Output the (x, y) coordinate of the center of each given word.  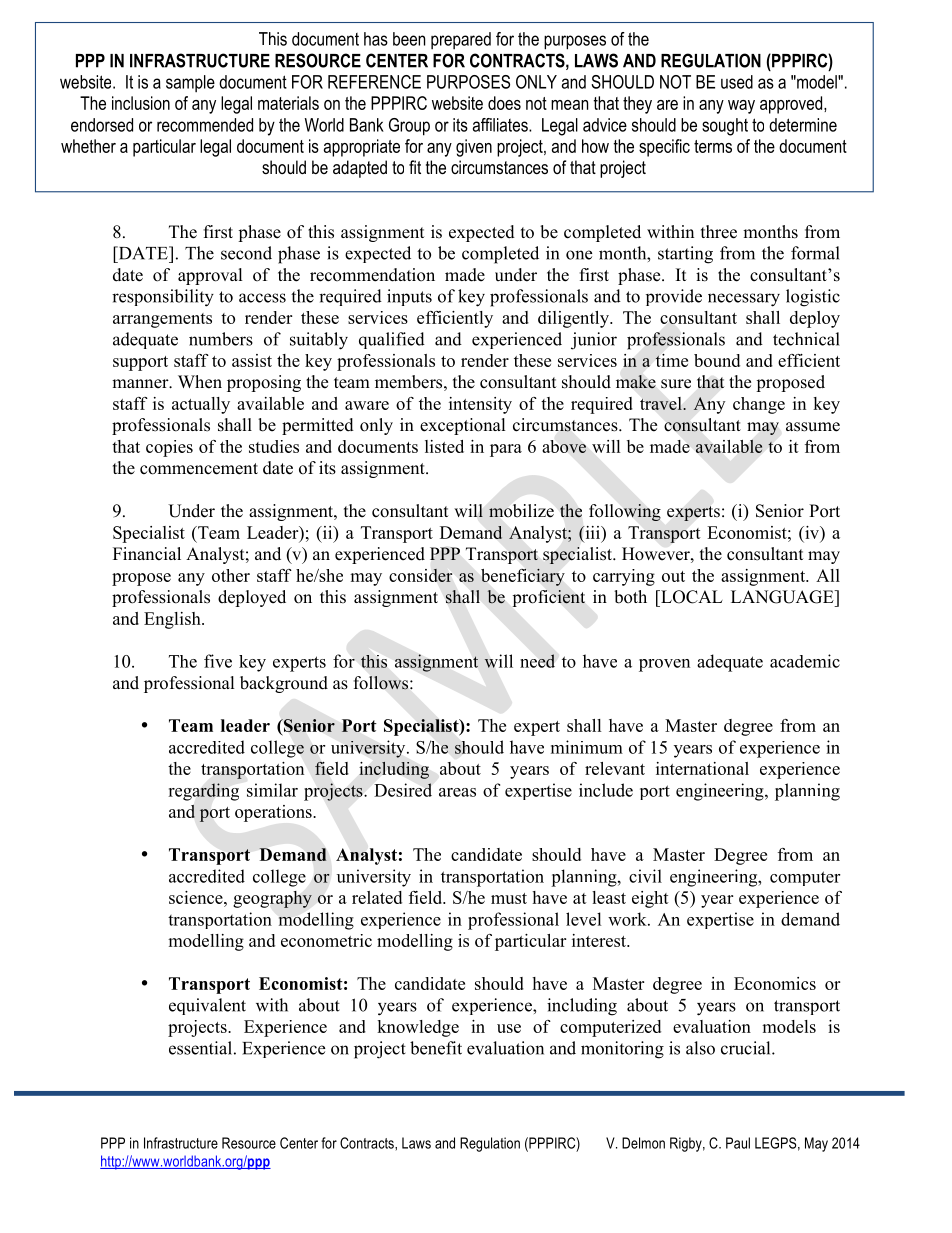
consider (420, 575)
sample (190, 83)
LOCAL (691, 597)
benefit (436, 1048)
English (173, 620)
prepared (461, 40)
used (737, 82)
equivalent (207, 1006)
